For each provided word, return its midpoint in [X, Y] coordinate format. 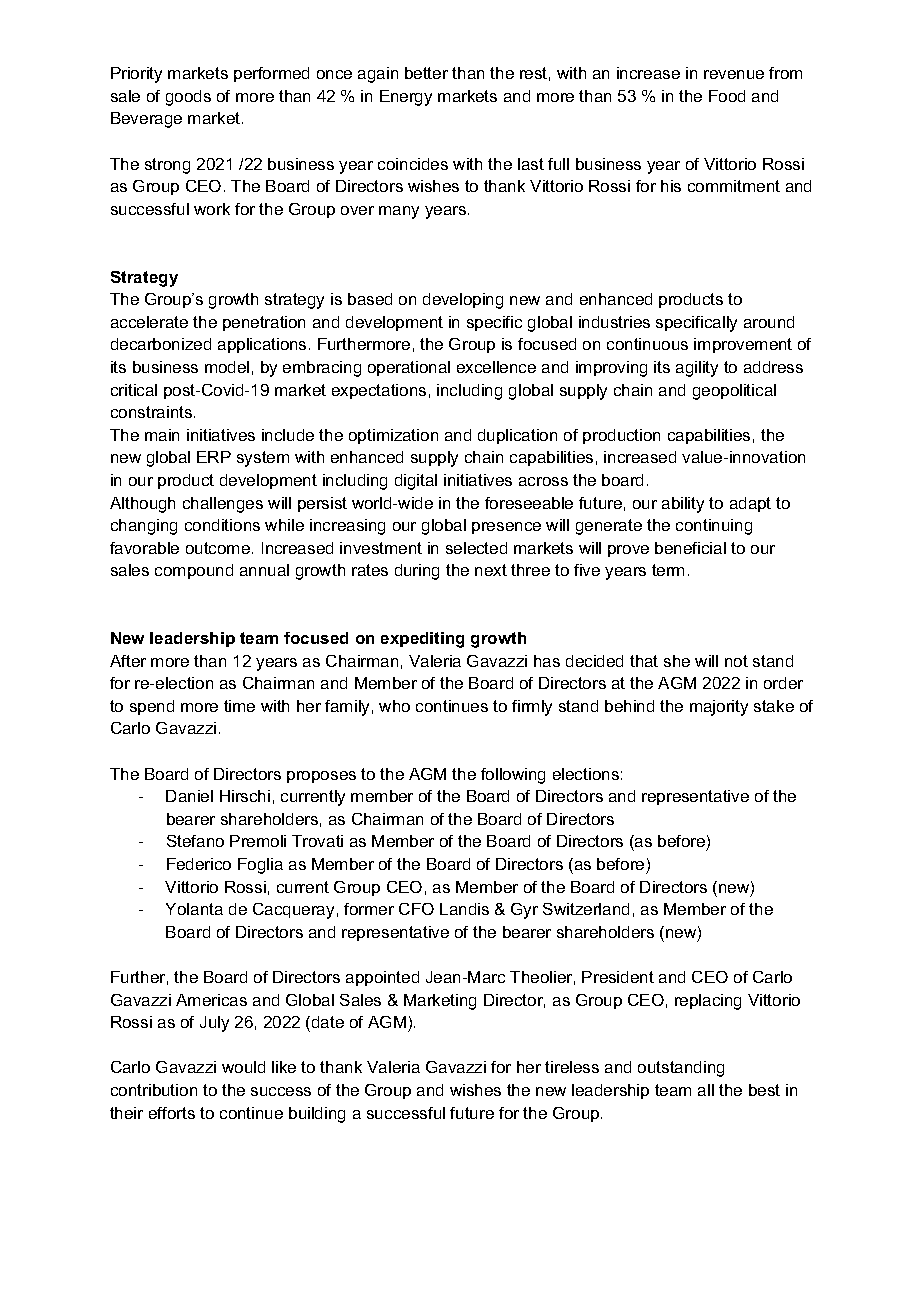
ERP [214, 457]
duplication [517, 436]
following [513, 776]
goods [188, 98]
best [764, 1090]
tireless [572, 1067]
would [243, 1067]
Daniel [189, 796]
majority [719, 708]
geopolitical [734, 392]
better [426, 73]
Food [727, 96]
